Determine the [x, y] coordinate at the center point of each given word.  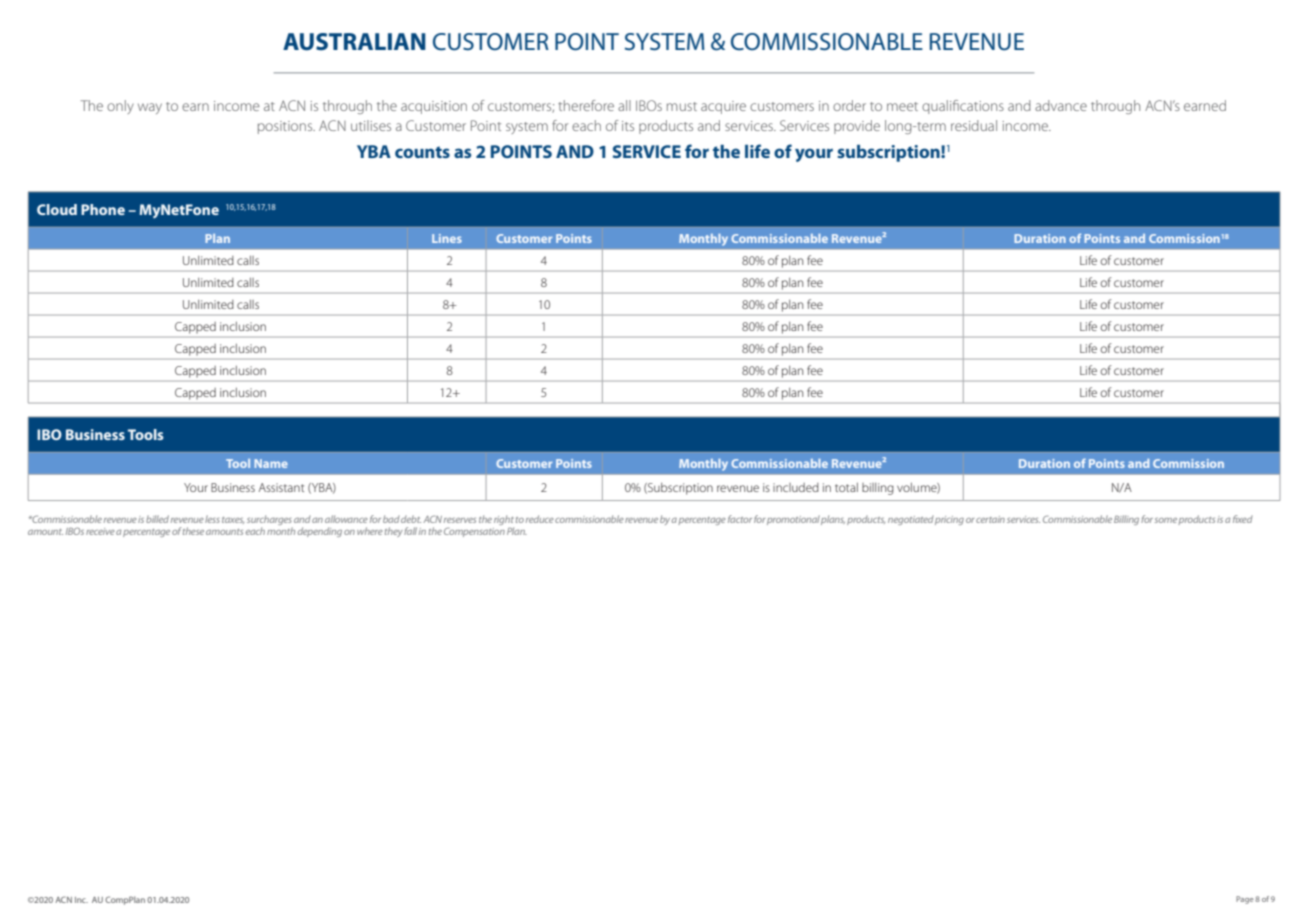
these [193, 531]
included [796, 487]
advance [1061, 105]
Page [1245, 900]
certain [990, 519]
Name [271, 463]
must [682, 106]
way [150, 108]
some [1166, 520]
